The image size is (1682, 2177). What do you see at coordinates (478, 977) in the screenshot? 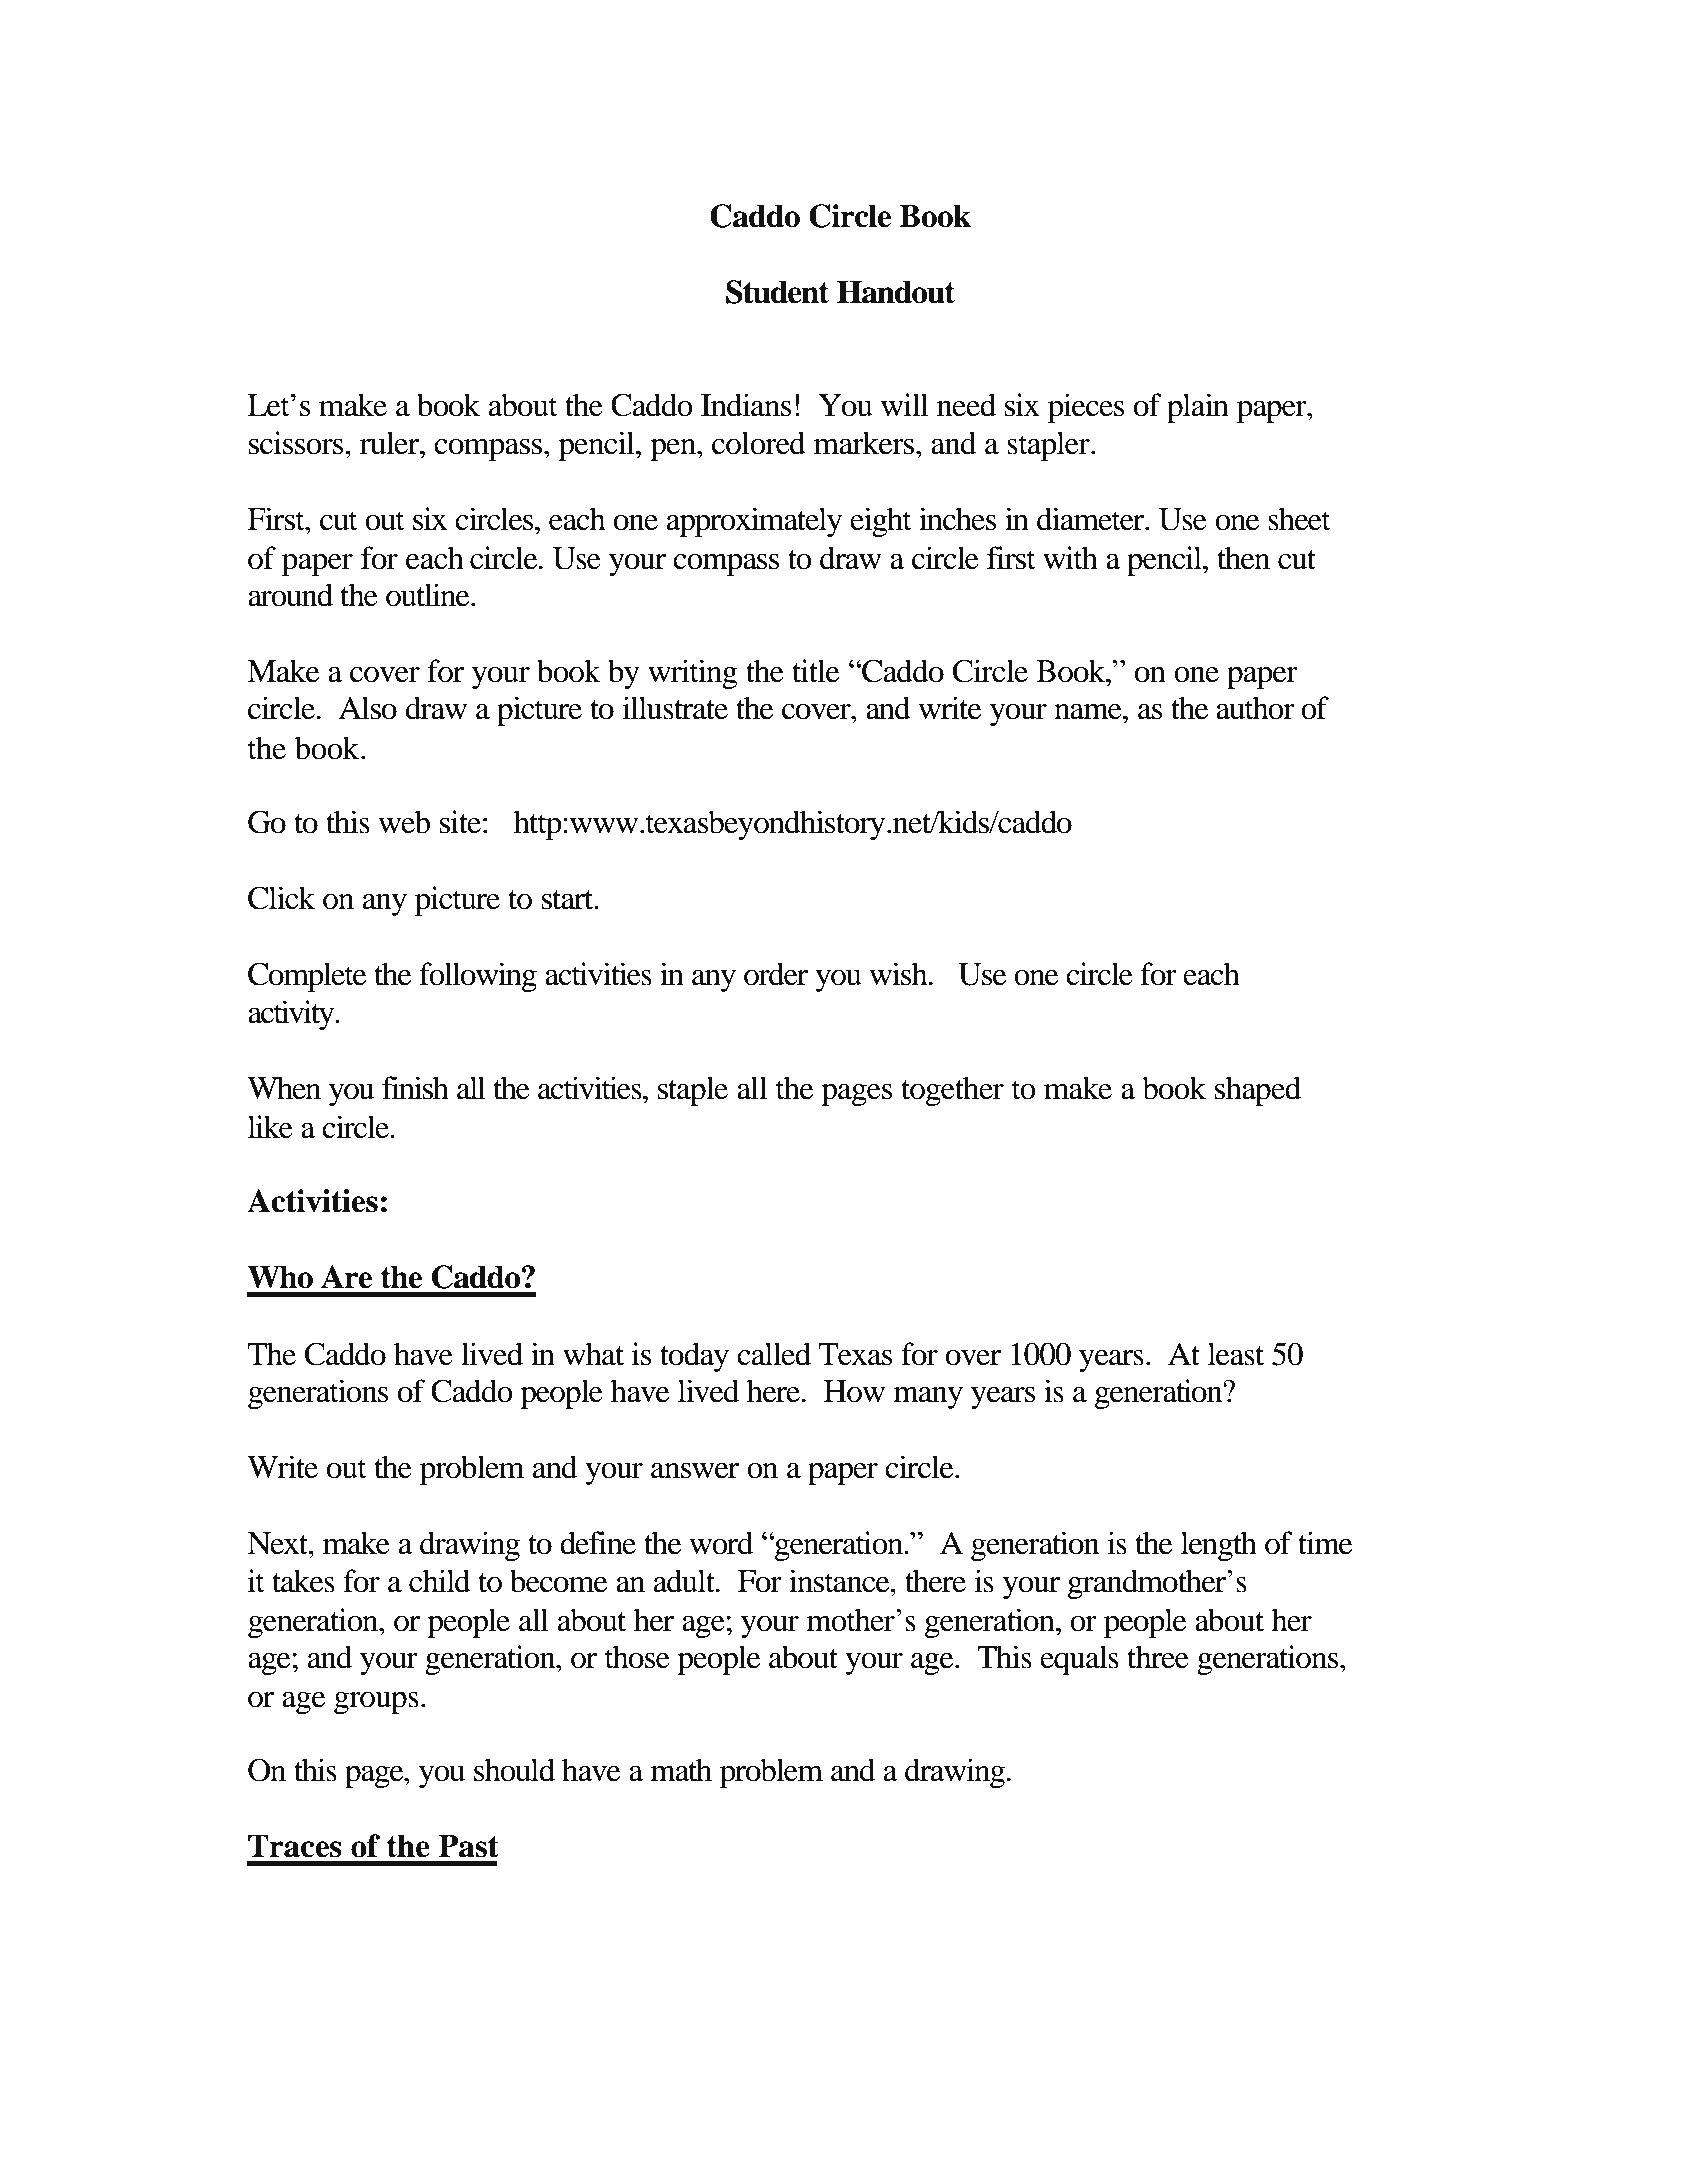
I see `following` at bounding box center [478, 977].
